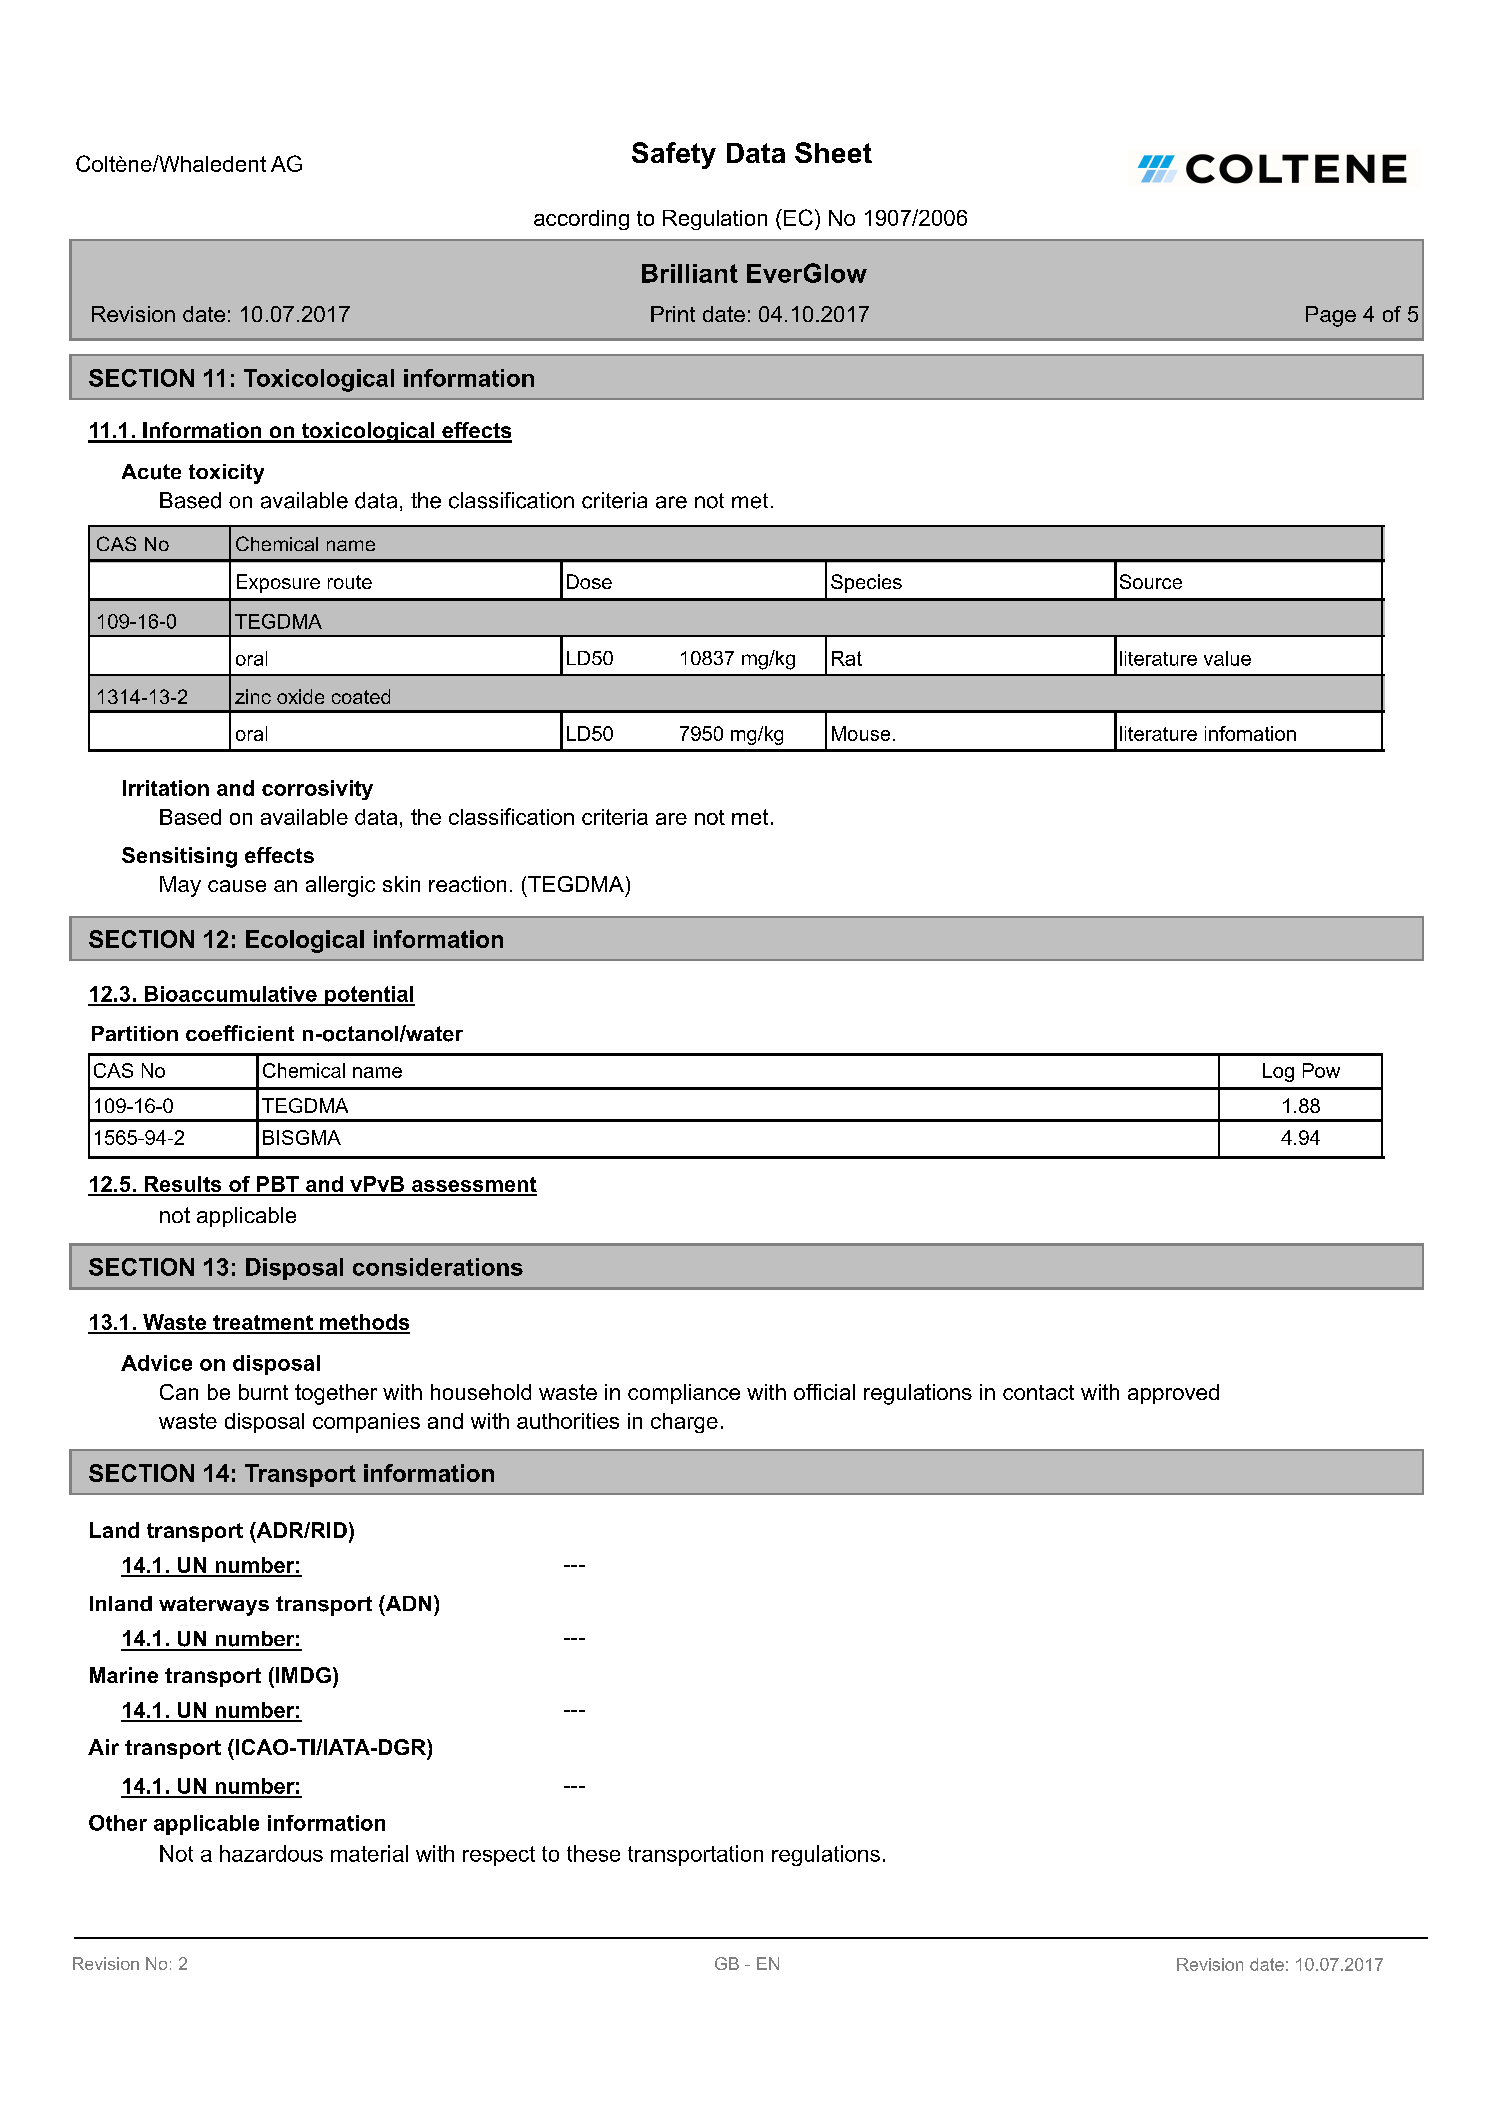 This screenshot has width=1491, height=2107. I want to click on infomation, so click(1250, 733).
